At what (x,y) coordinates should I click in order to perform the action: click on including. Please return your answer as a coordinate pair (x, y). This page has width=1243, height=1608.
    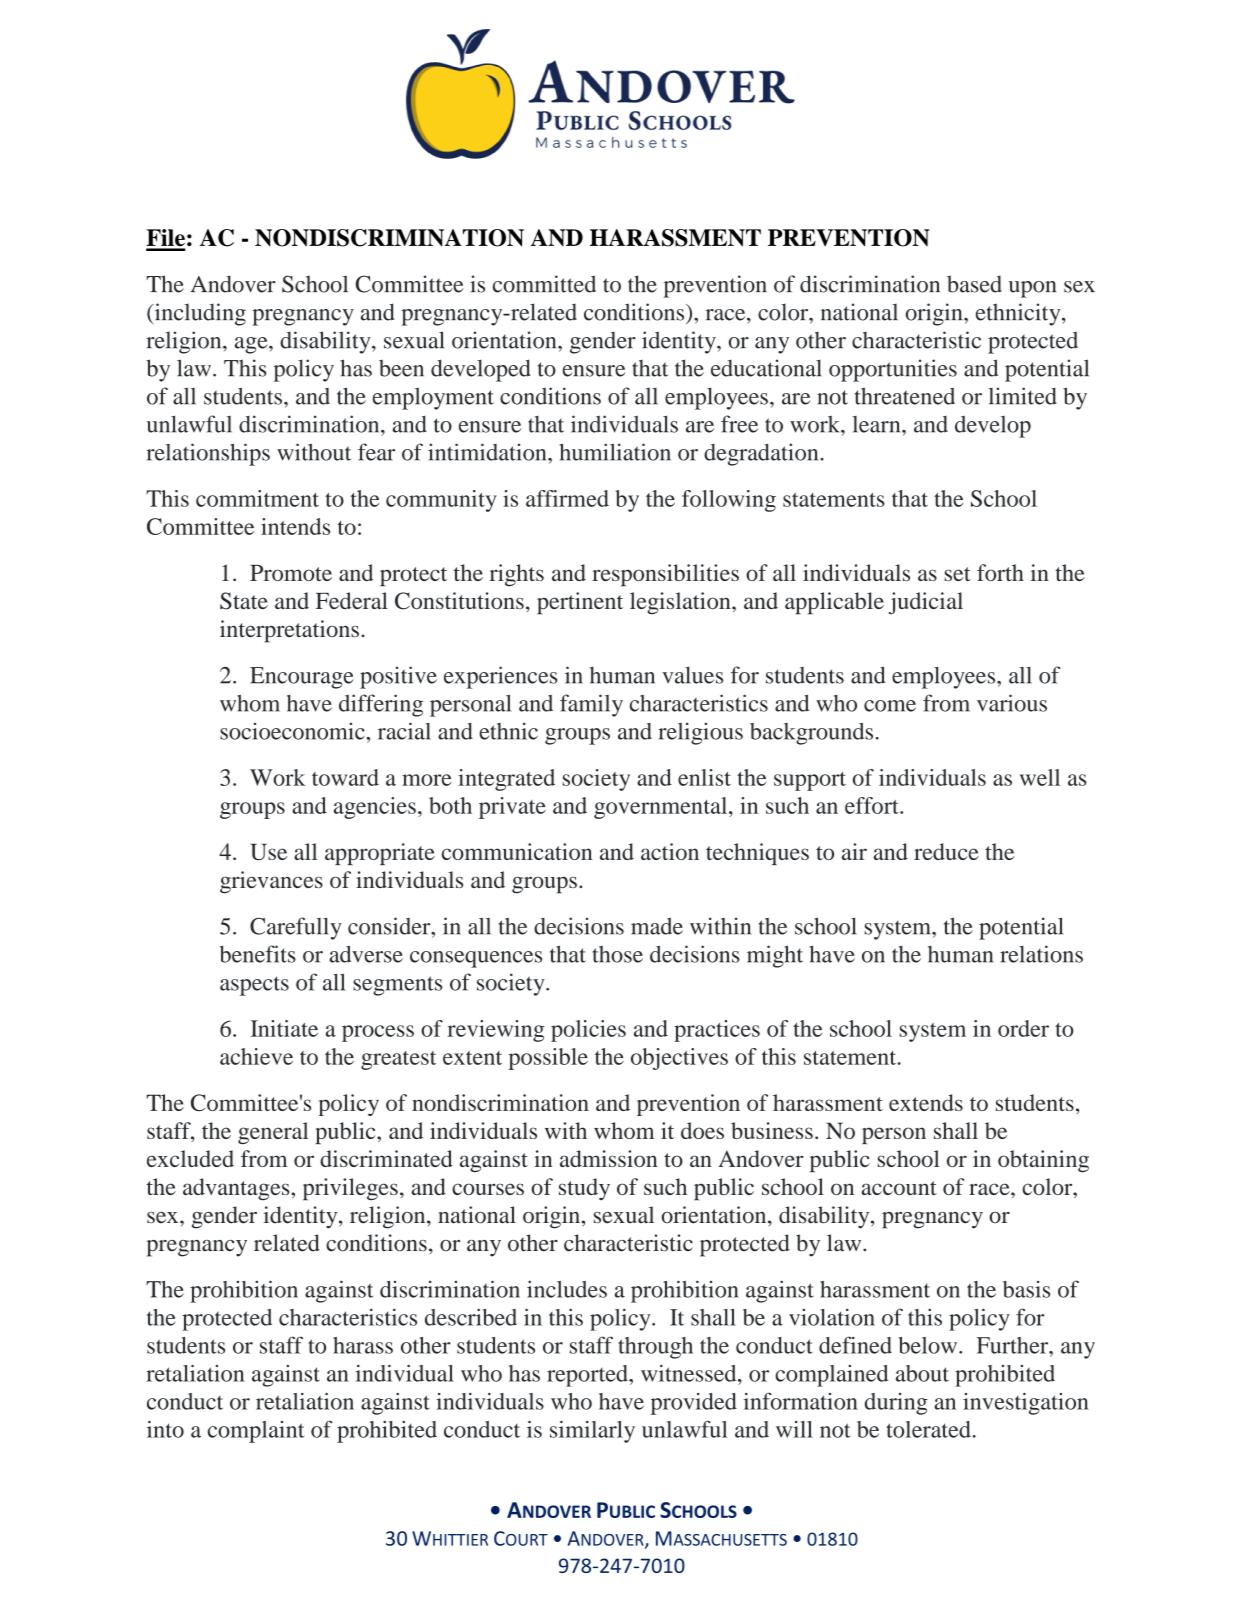
    Looking at the image, I should click on (199, 314).
